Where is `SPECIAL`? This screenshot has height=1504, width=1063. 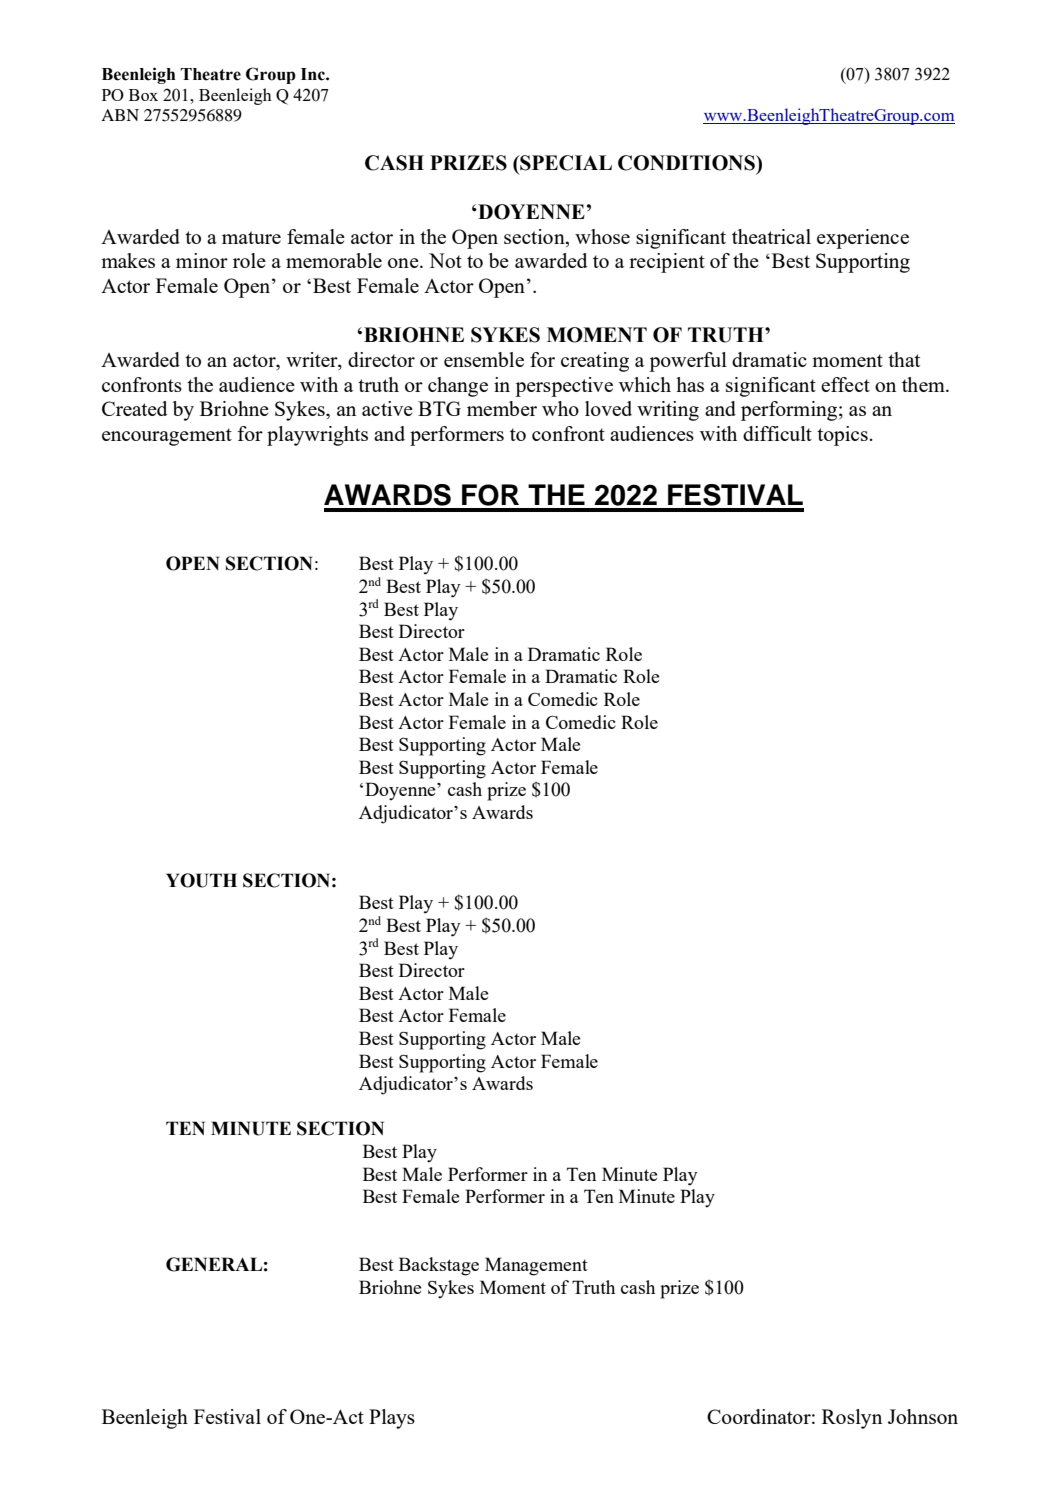 SPECIAL is located at coordinates (565, 163).
